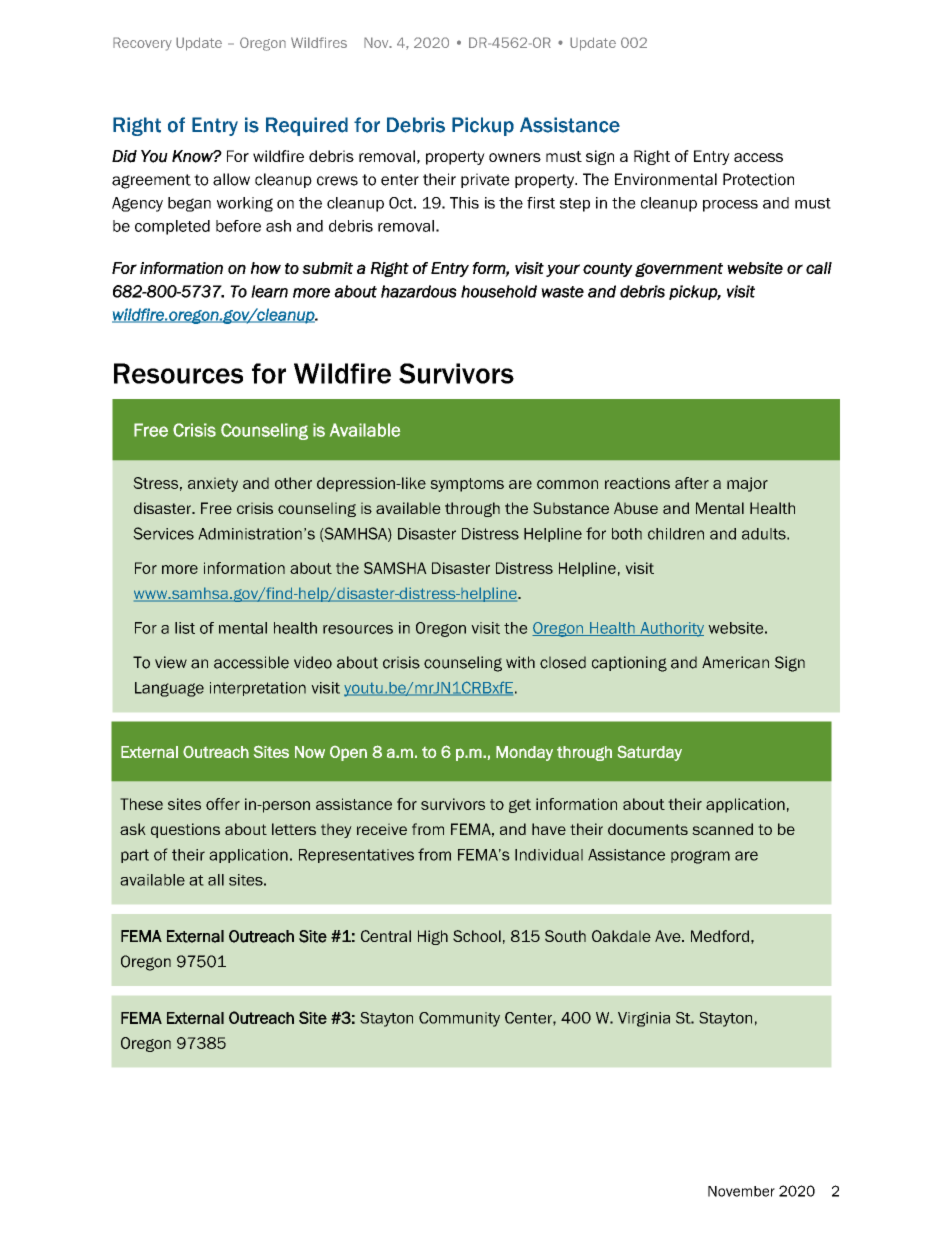 This screenshot has height=1233, width=952. What do you see at coordinates (758, 179) in the screenshot?
I see `Protection` at bounding box center [758, 179].
